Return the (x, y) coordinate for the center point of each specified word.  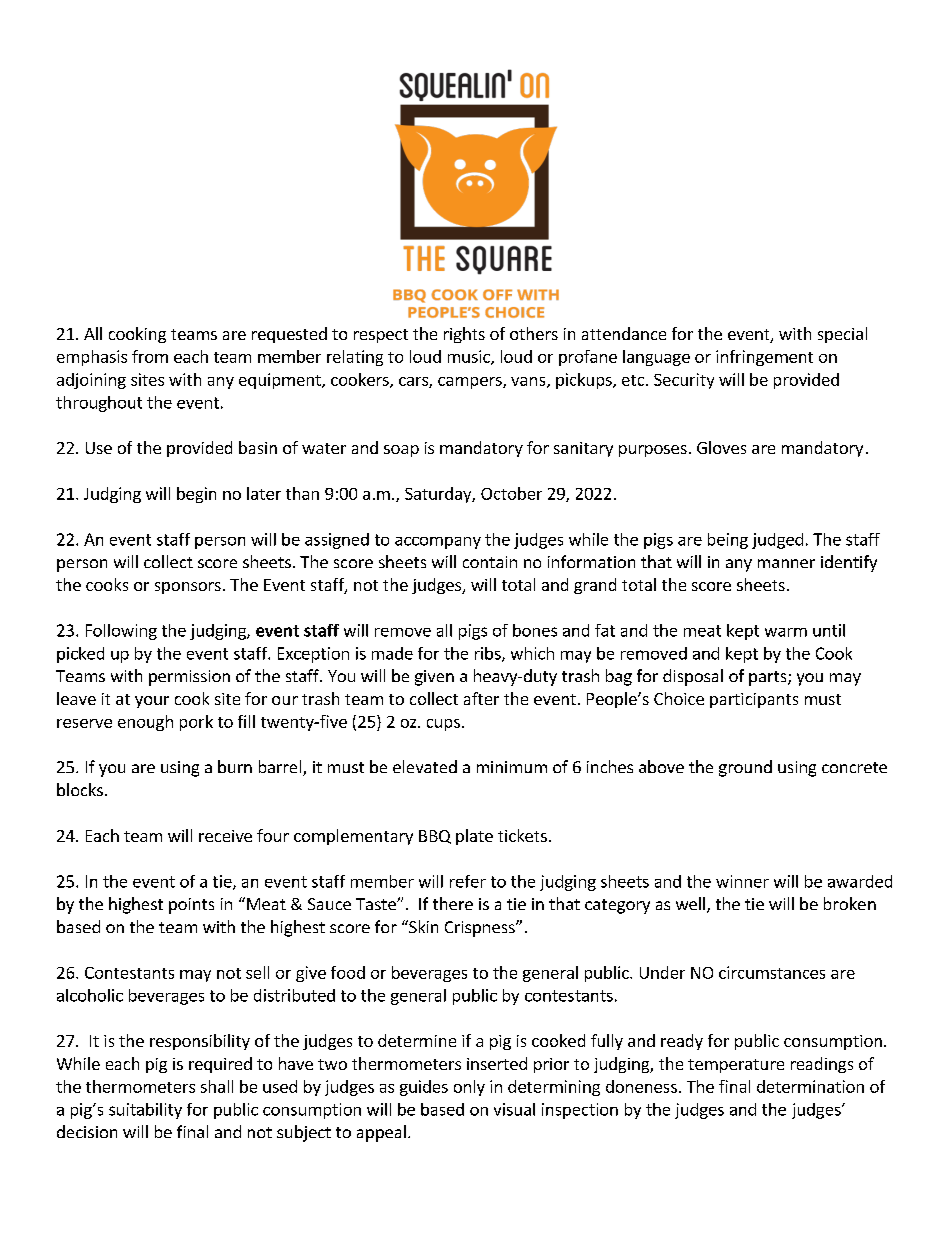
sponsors (188, 588)
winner (742, 881)
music (470, 357)
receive (225, 836)
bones (535, 630)
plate (474, 837)
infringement (764, 358)
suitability (145, 1111)
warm (786, 632)
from (150, 356)
